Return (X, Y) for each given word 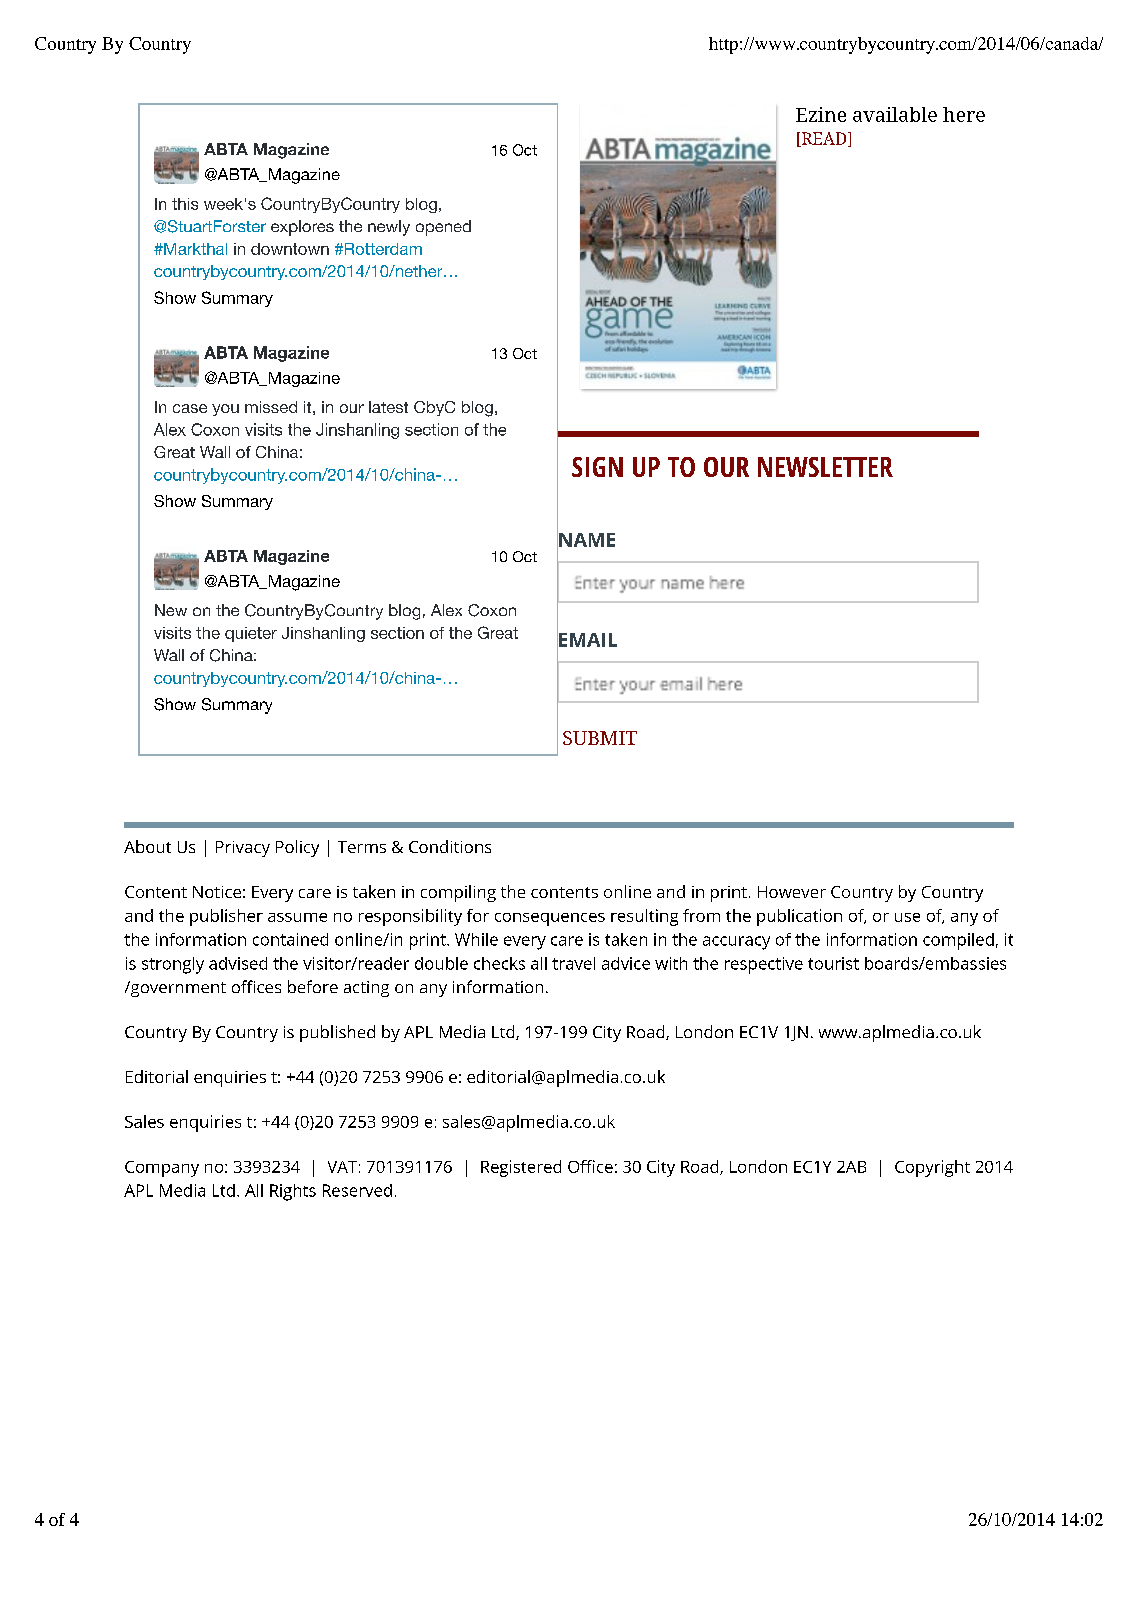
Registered (521, 1168)
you (225, 410)
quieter (251, 634)
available (895, 114)
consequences (550, 919)
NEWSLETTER (825, 467)
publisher (226, 917)
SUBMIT (600, 738)
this (185, 204)
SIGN (597, 467)
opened (443, 228)
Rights (293, 1192)
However (792, 892)
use (907, 917)
